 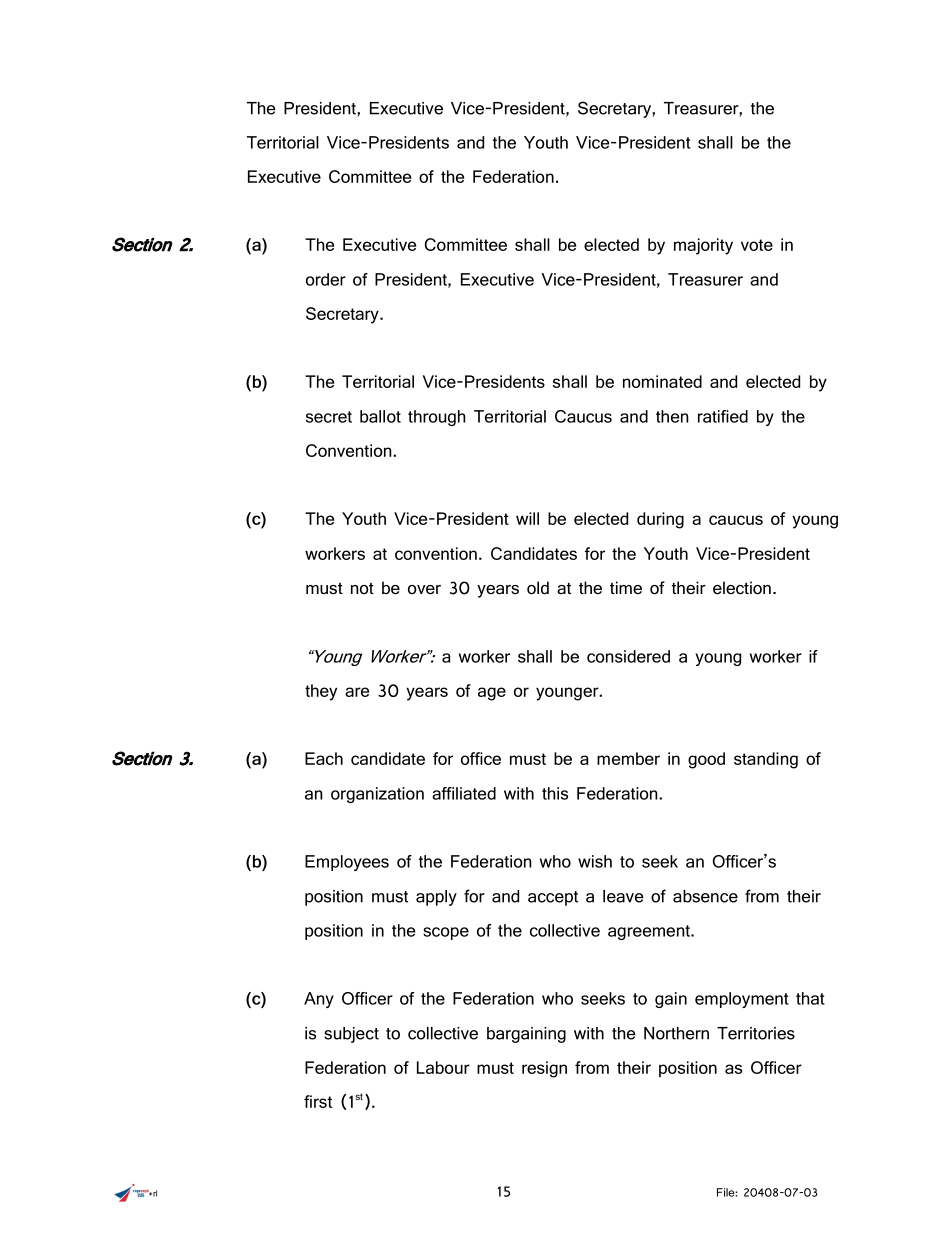 What do you see at coordinates (757, 245) in the screenshot?
I see `vote` at bounding box center [757, 245].
